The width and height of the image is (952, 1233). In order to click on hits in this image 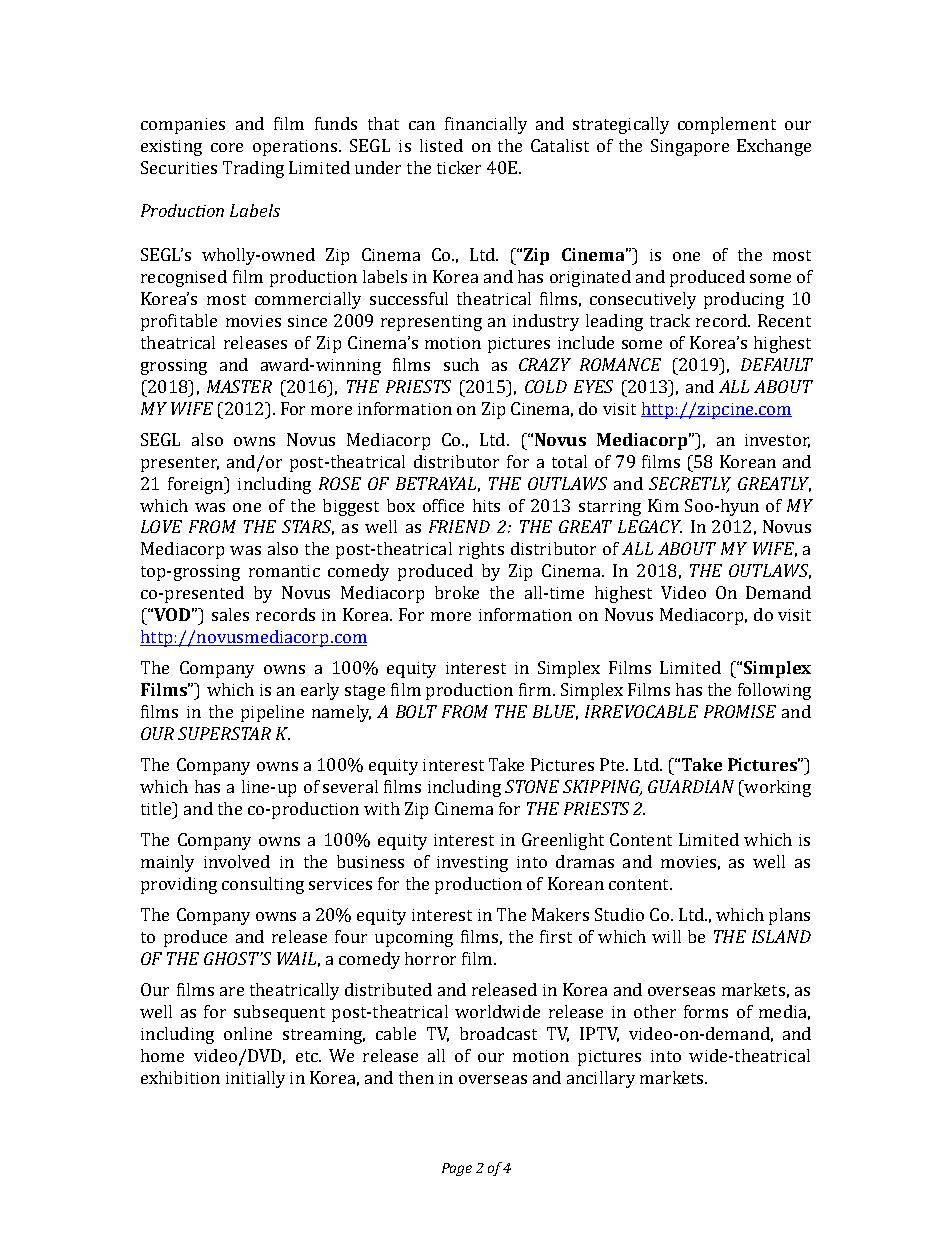, I will do `click(486, 505)`.
